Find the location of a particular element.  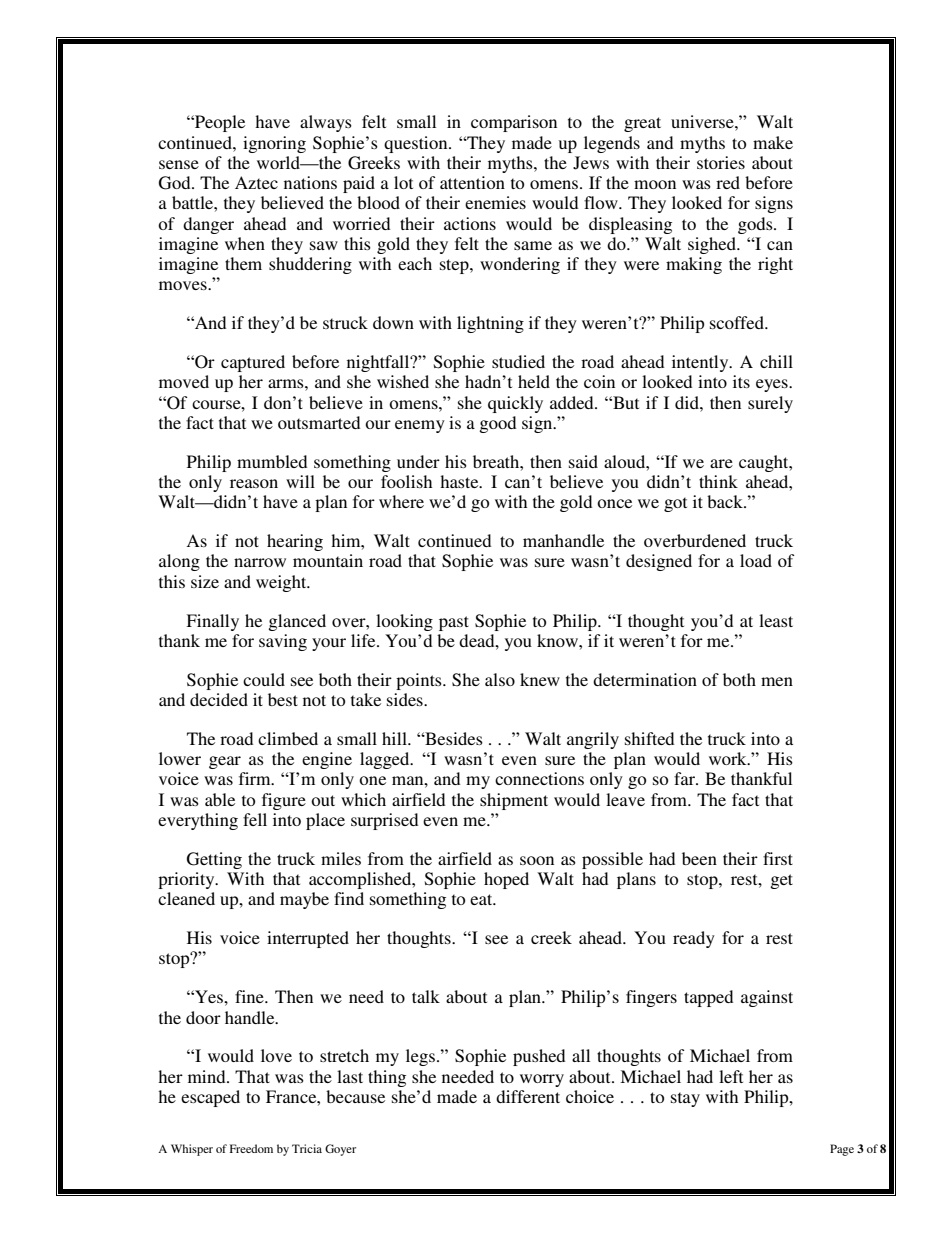

ignoring is located at coordinates (274, 144).
